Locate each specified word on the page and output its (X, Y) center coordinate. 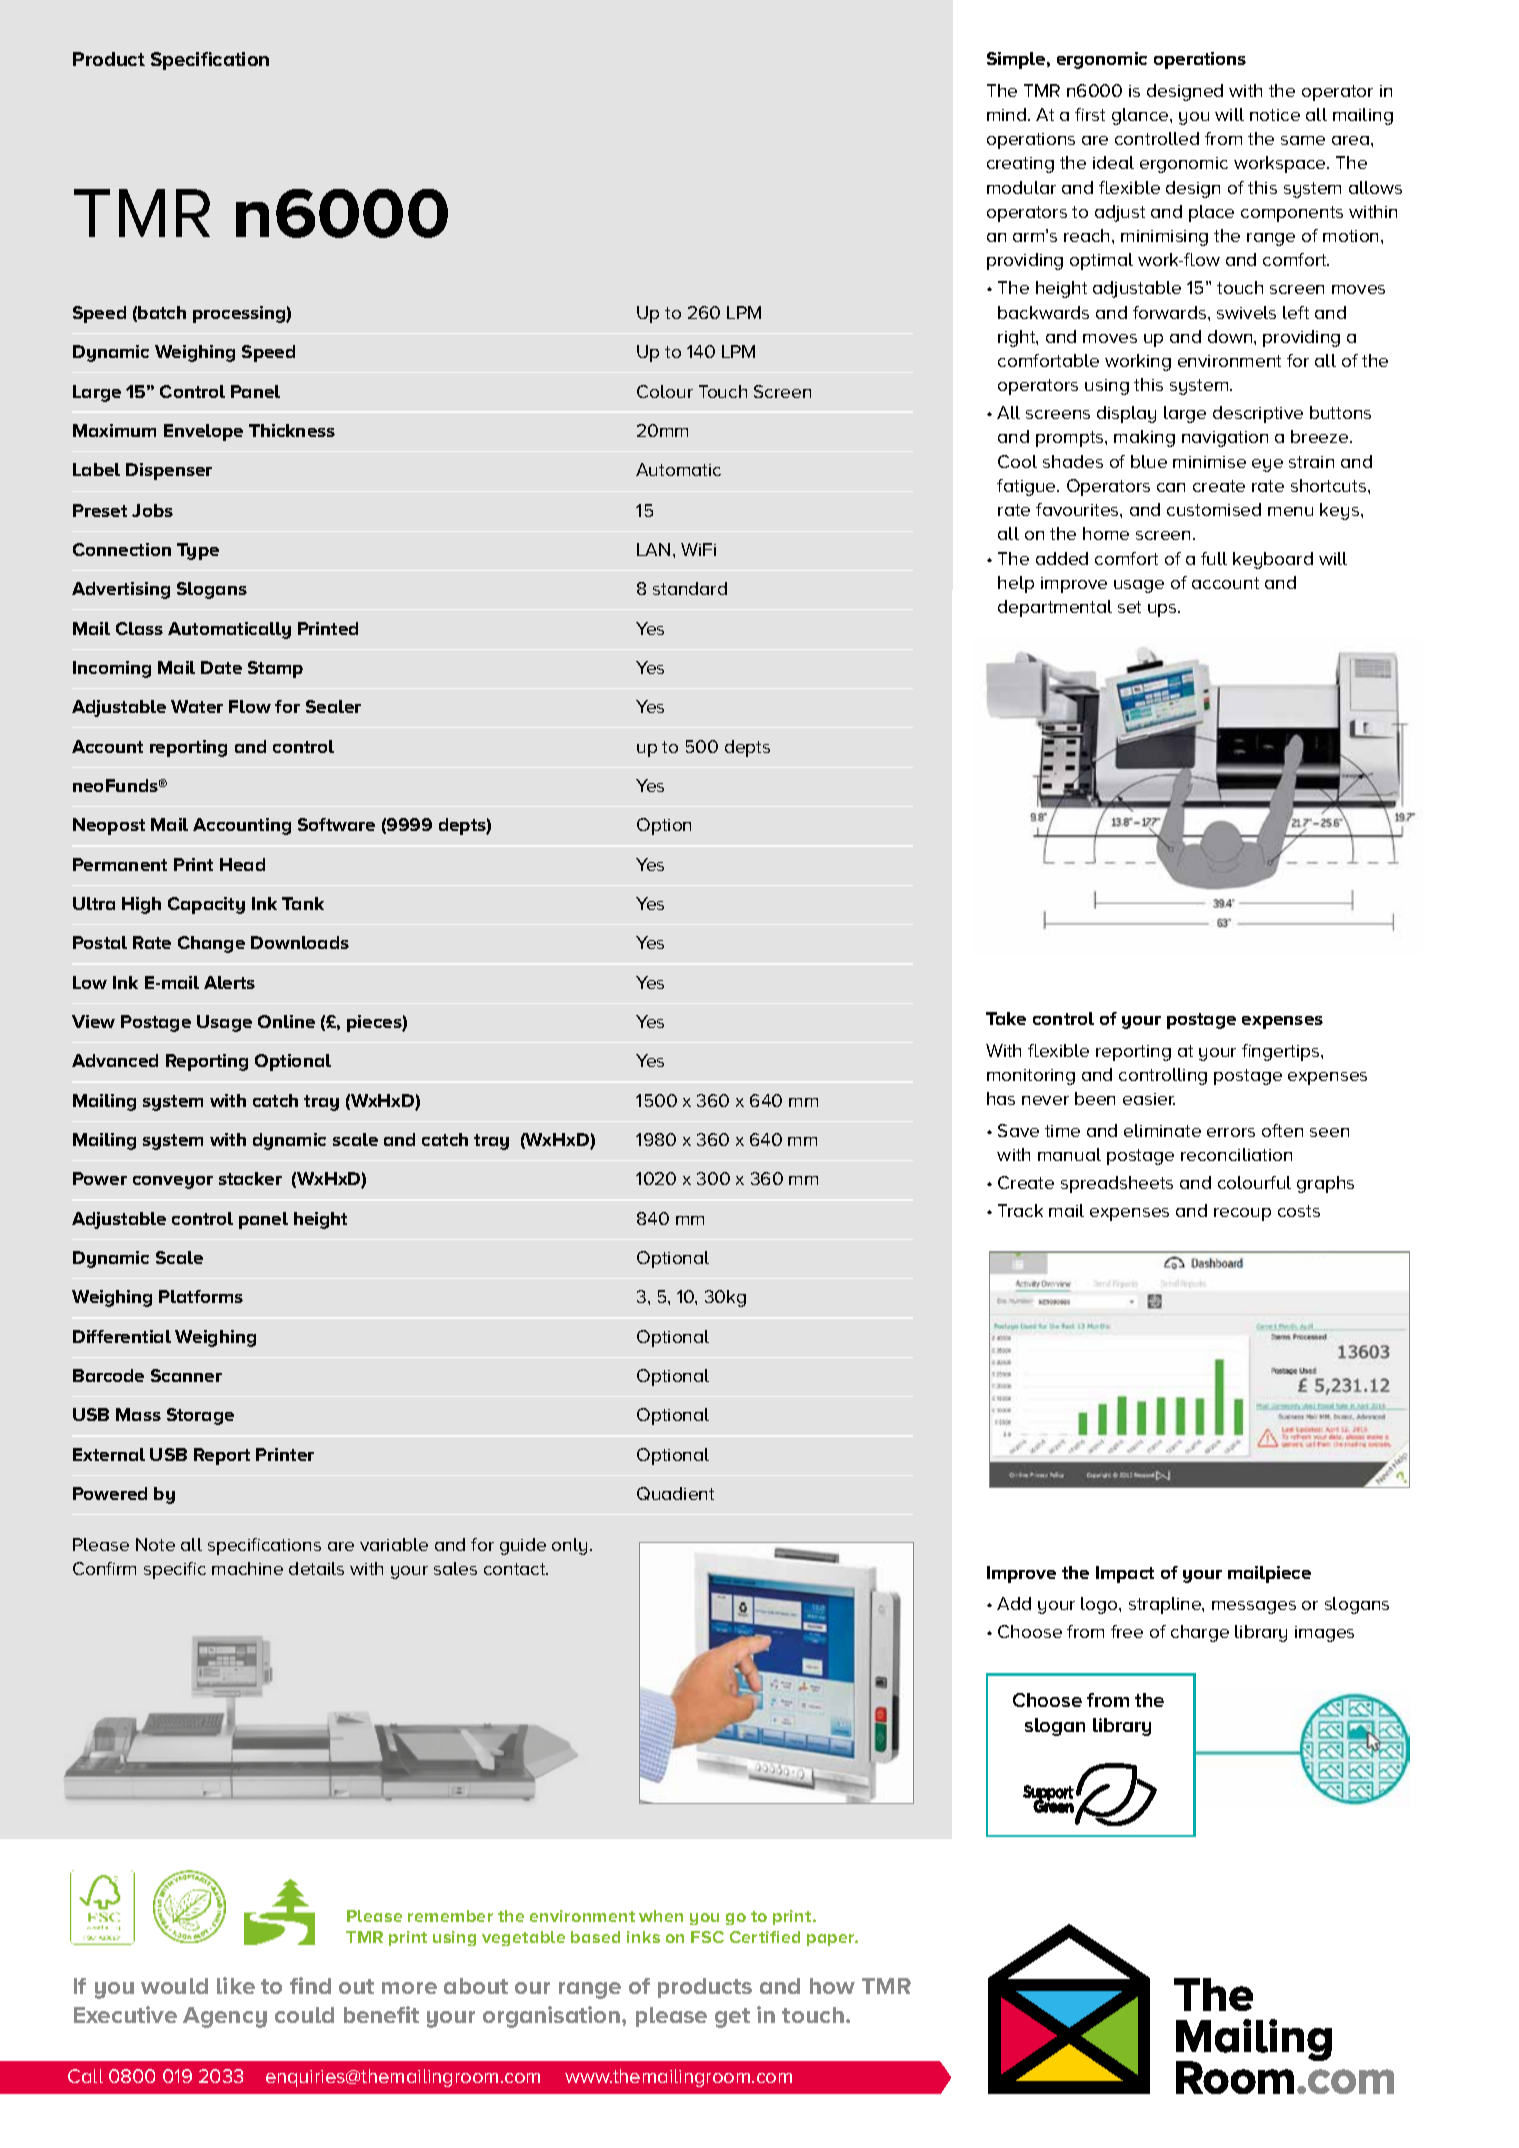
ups (1163, 610)
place (1211, 213)
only (569, 1546)
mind (1008, 114)
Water (197, 706)
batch (162, 312)
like (236, 1985)
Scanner (186, 1375)
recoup (1242, 1214)
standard (690, 588)
